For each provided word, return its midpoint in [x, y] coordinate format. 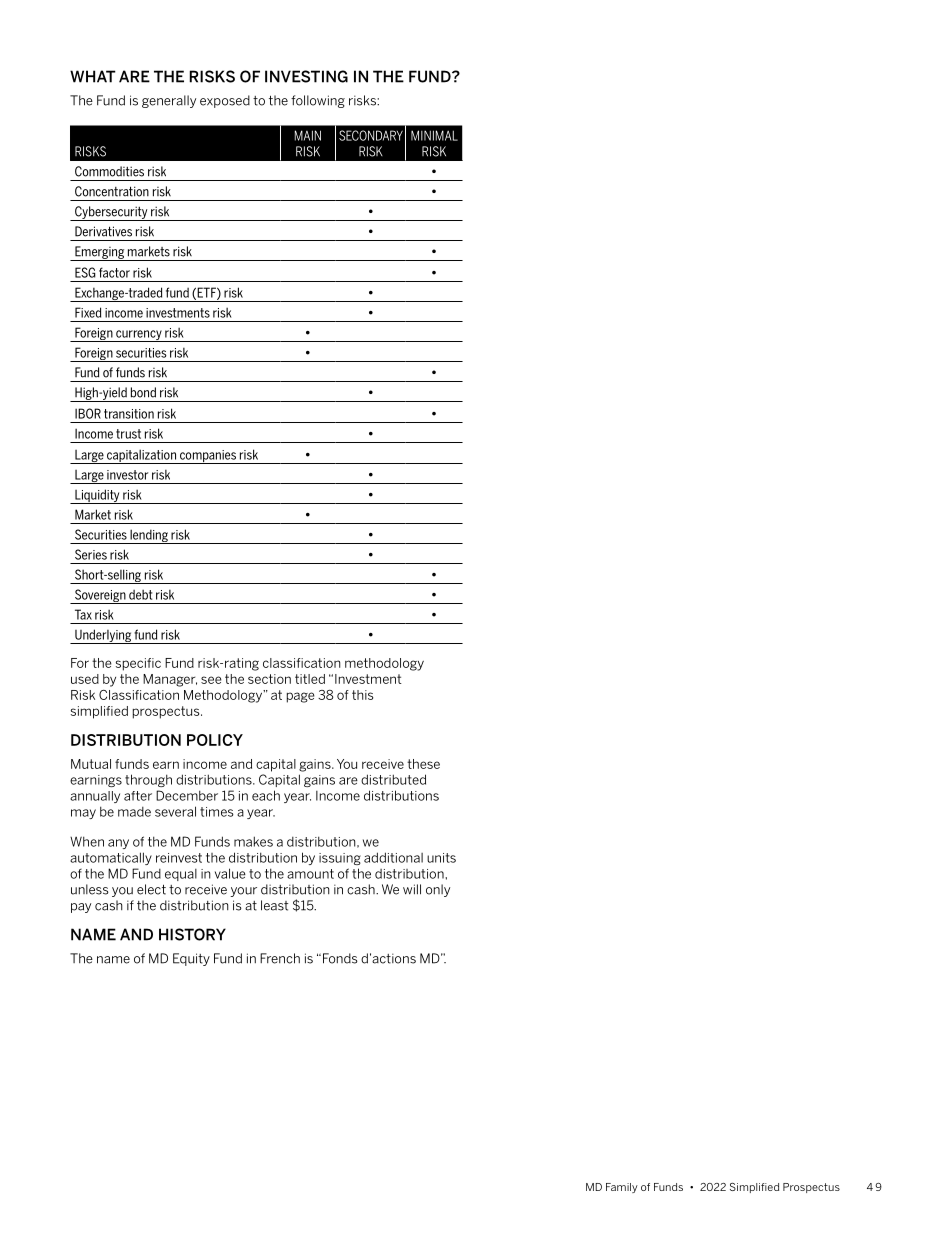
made [134, 812]
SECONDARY [371, 135]
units [441, 858]
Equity [191, 959]
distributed [393, 779]
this [362, 695]
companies [207, 457]
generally [169, 101]
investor [127, 475]
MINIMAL [434, 135]
